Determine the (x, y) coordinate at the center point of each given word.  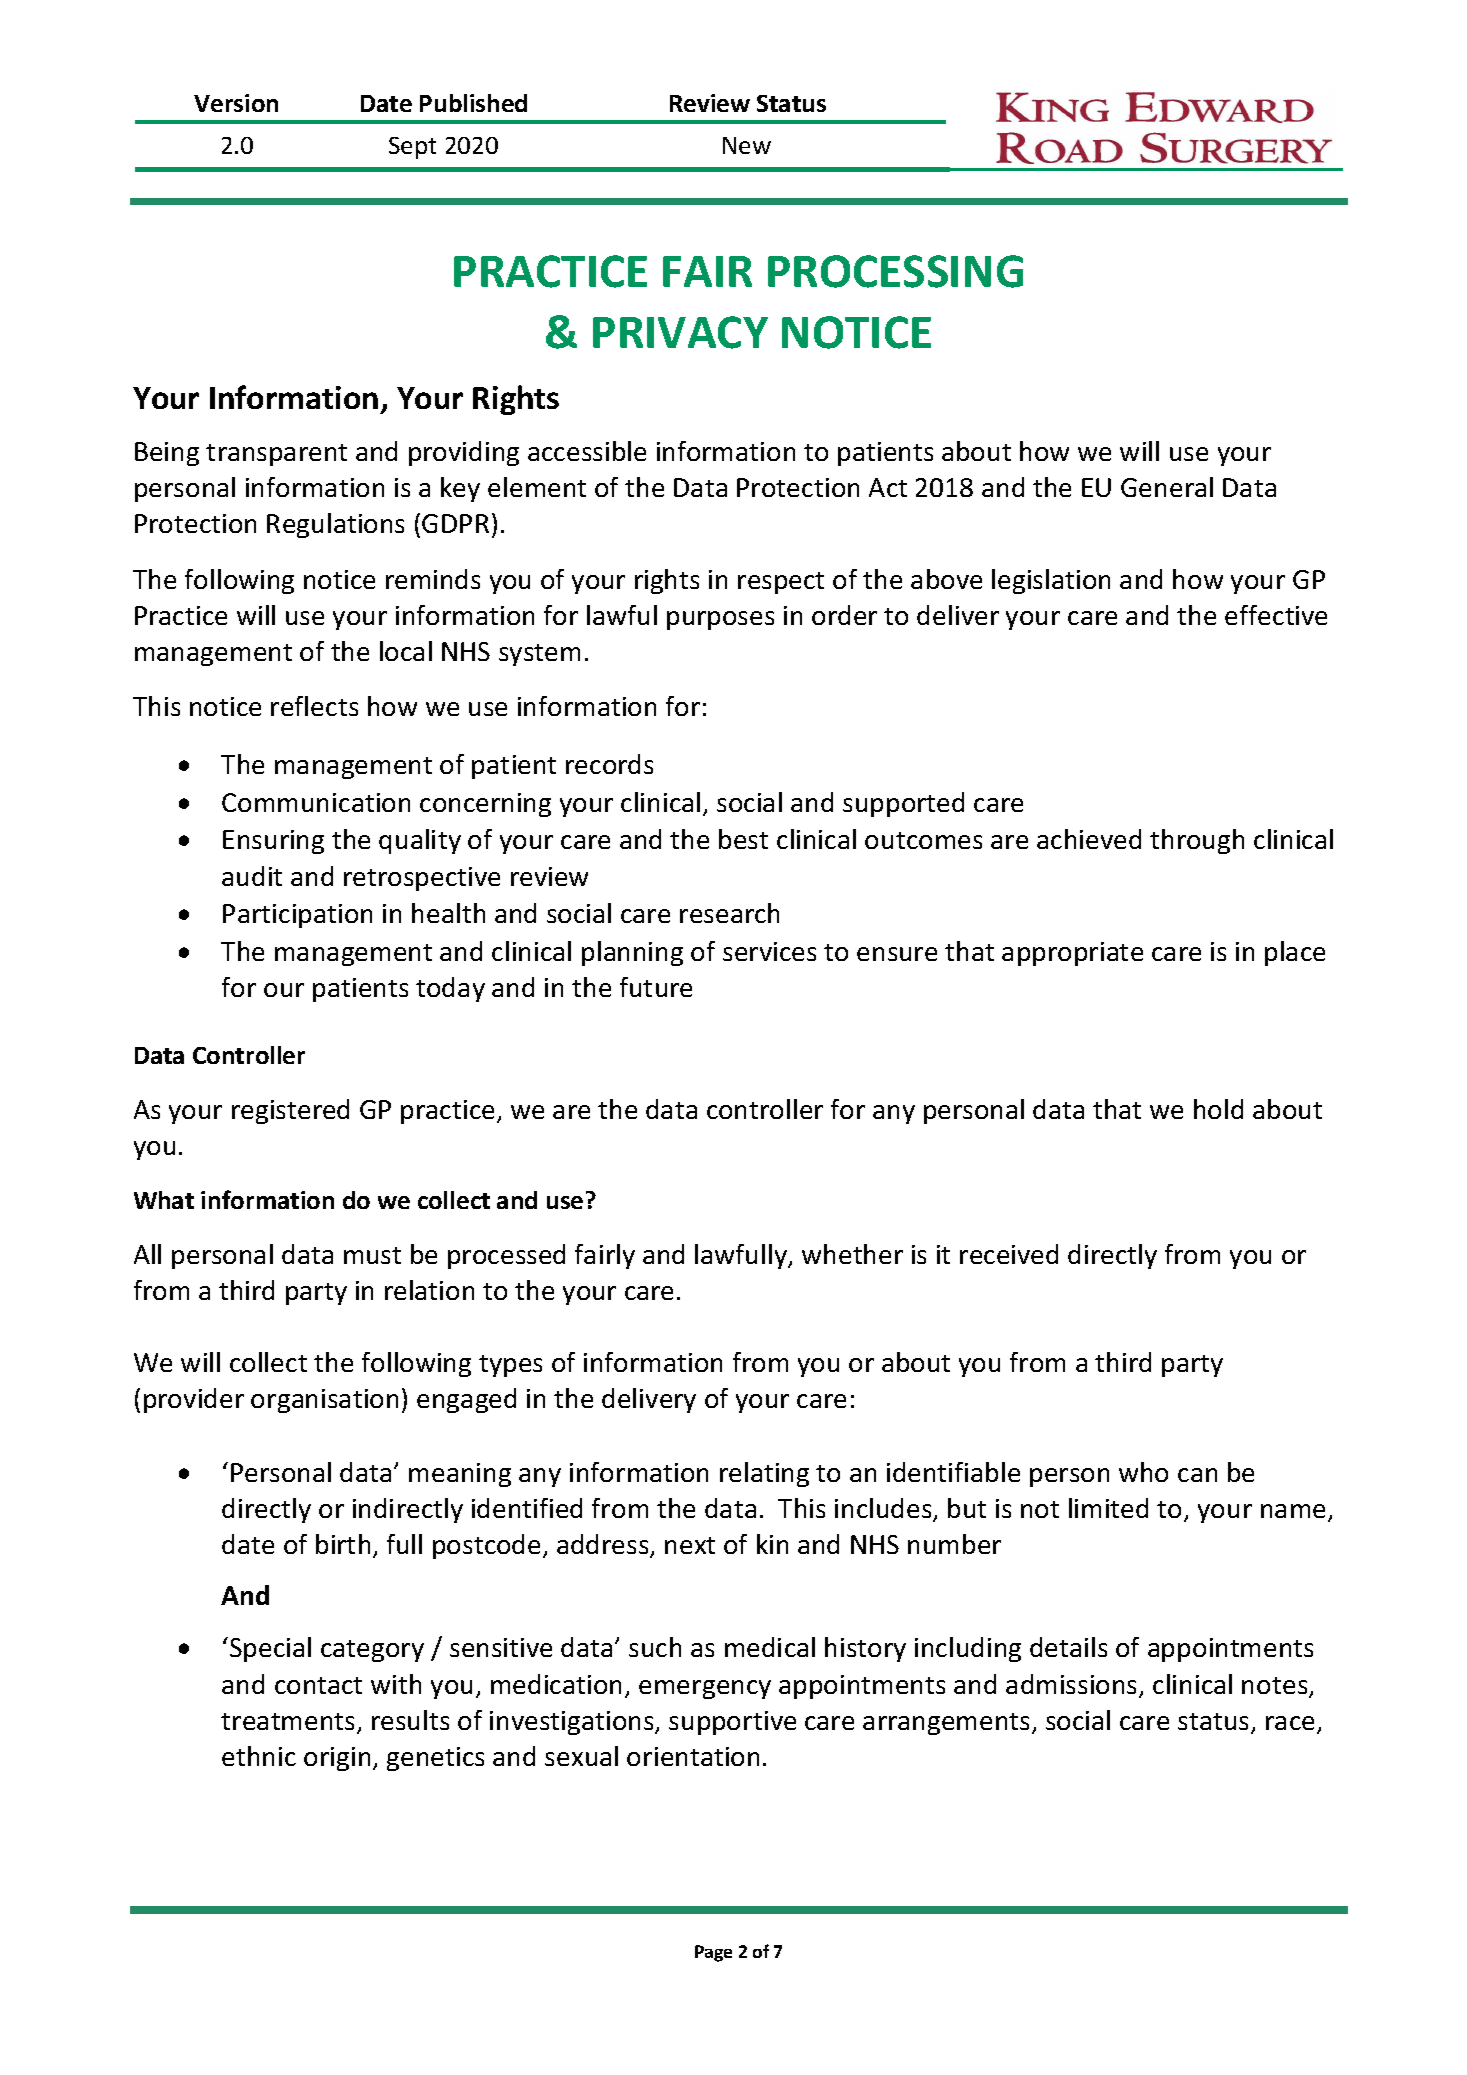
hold (1218, 1109)
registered (290, 1111)
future (656, 987)
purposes (720, 620)
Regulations (335, 525)
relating (764, 1474)
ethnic (259, 1756)
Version (236, 103)
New (747, 145)
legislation (1051, 581)
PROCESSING (895, 271)
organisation (324, 1401)
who (1143, 1472)
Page (713, 1953)
